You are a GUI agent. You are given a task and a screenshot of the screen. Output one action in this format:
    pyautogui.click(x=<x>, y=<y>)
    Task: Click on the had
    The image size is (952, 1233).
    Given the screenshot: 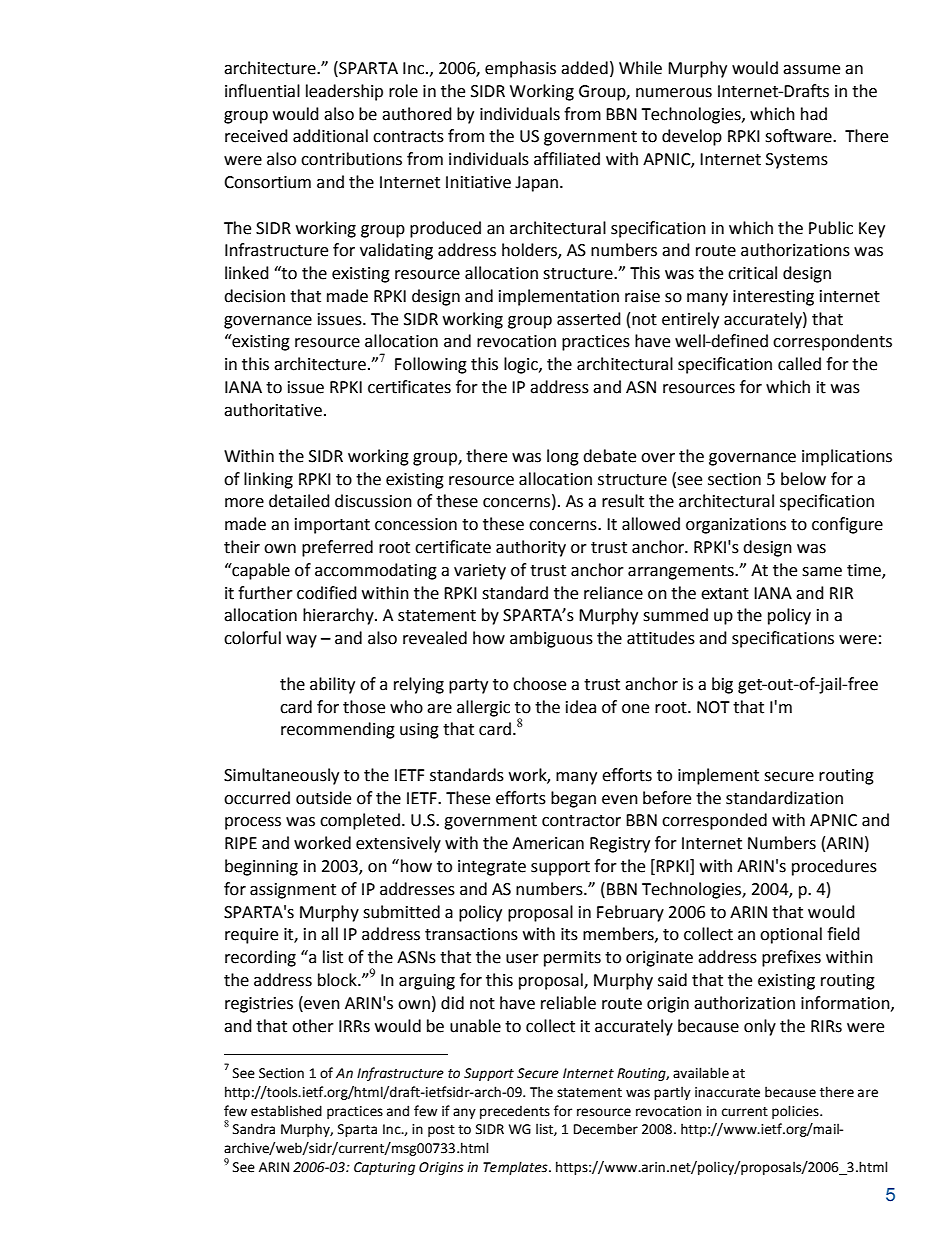 What is the action you would take?
    pyautogui.click(x=814, y=114)
